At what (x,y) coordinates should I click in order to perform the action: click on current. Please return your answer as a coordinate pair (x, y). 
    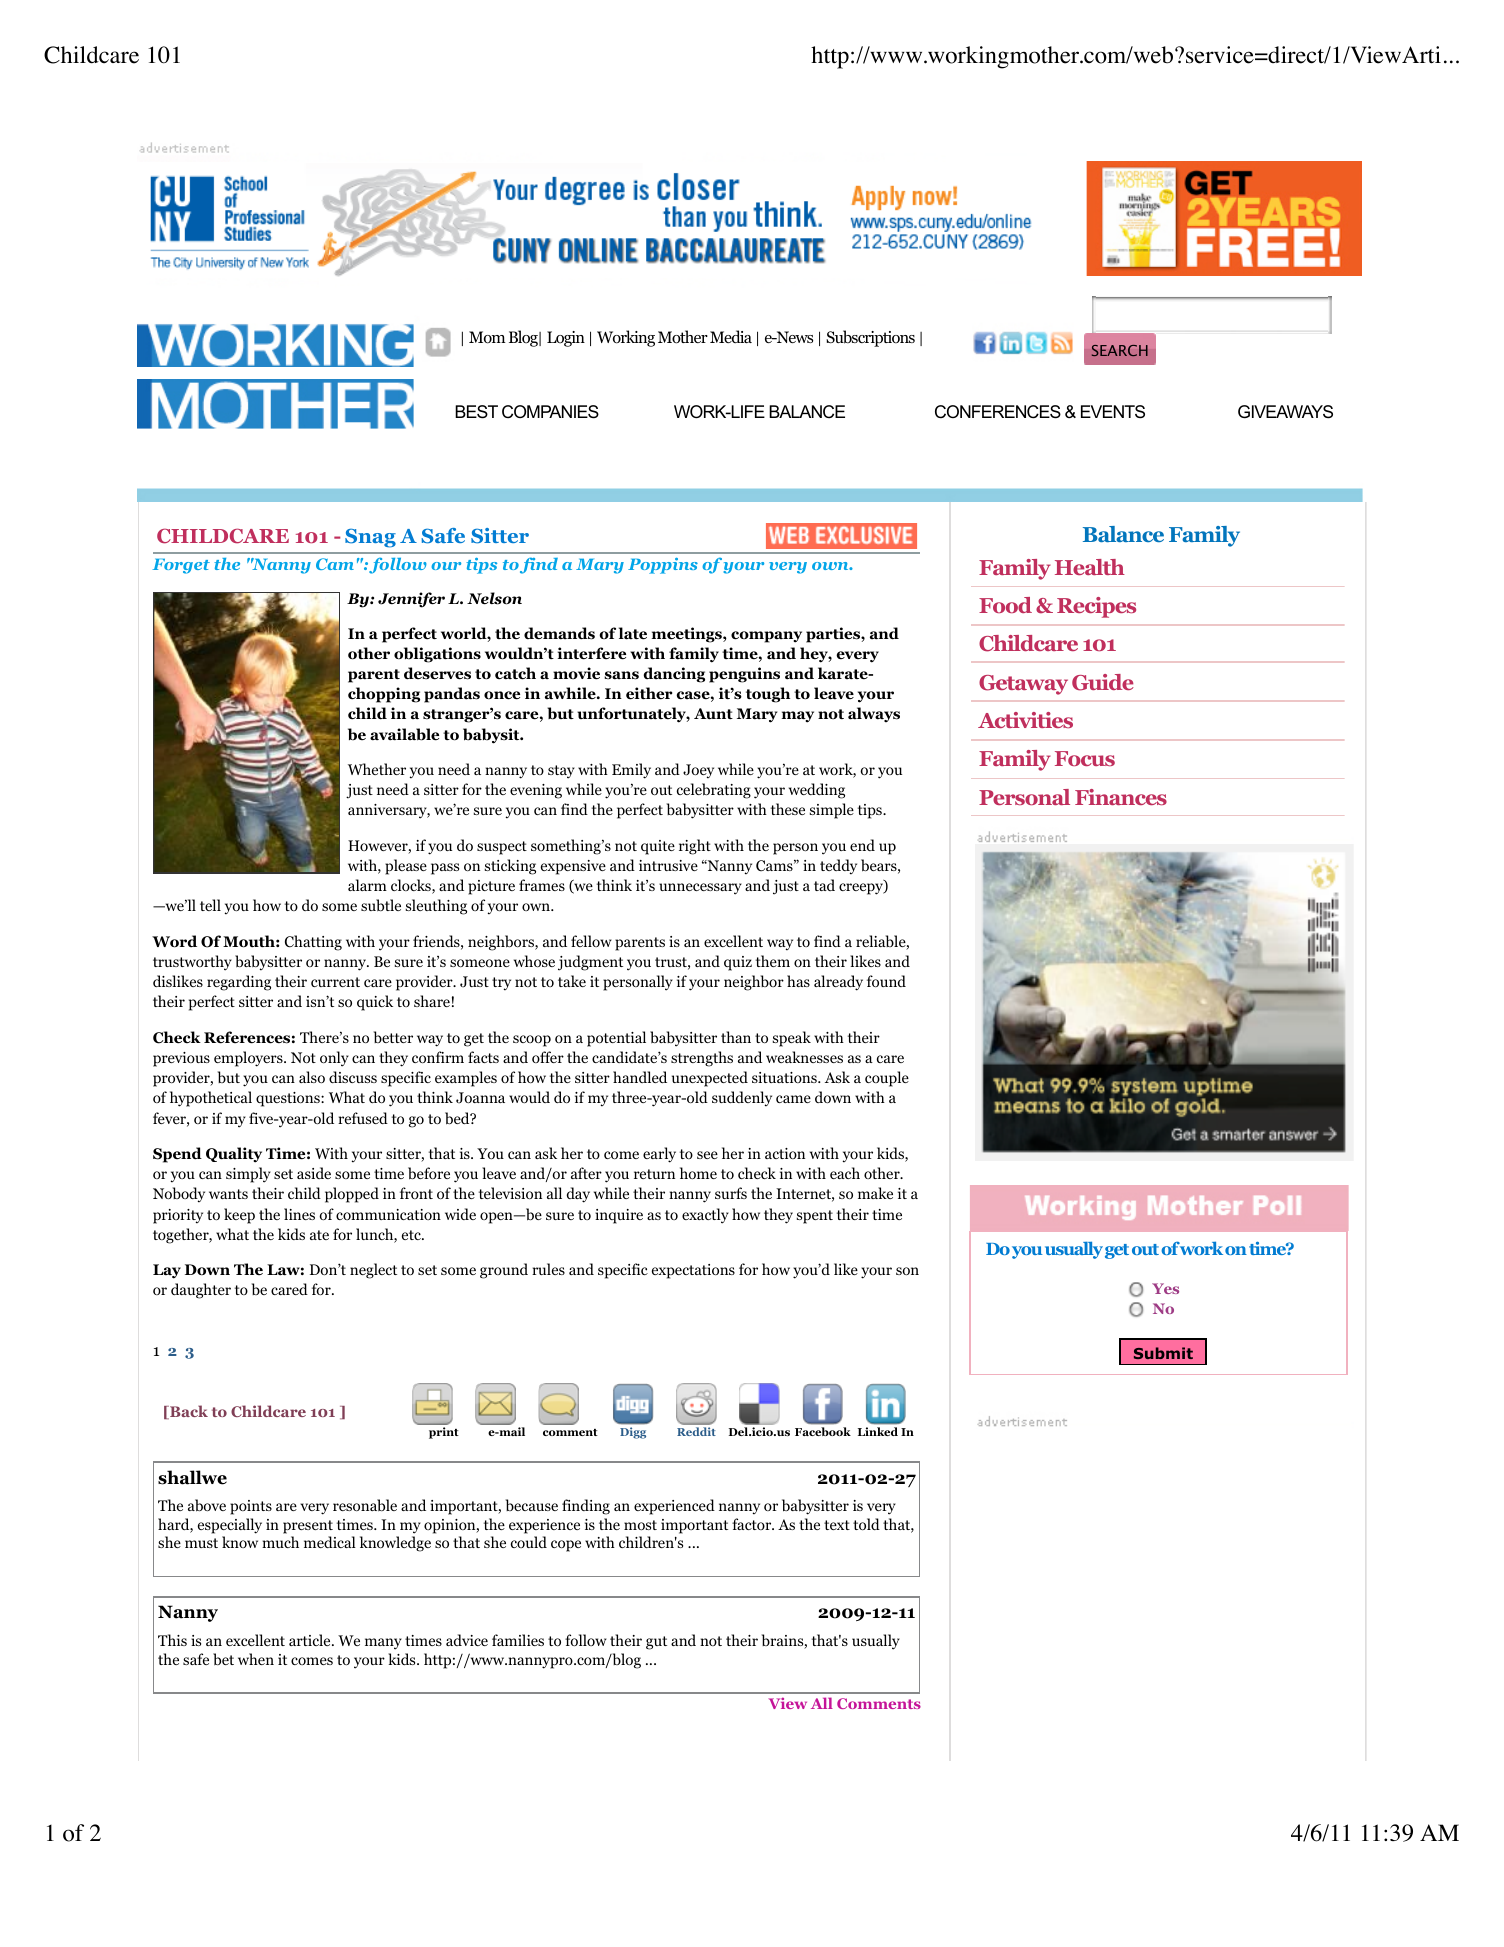
    Looking at the image, I should click on (335, 982).
